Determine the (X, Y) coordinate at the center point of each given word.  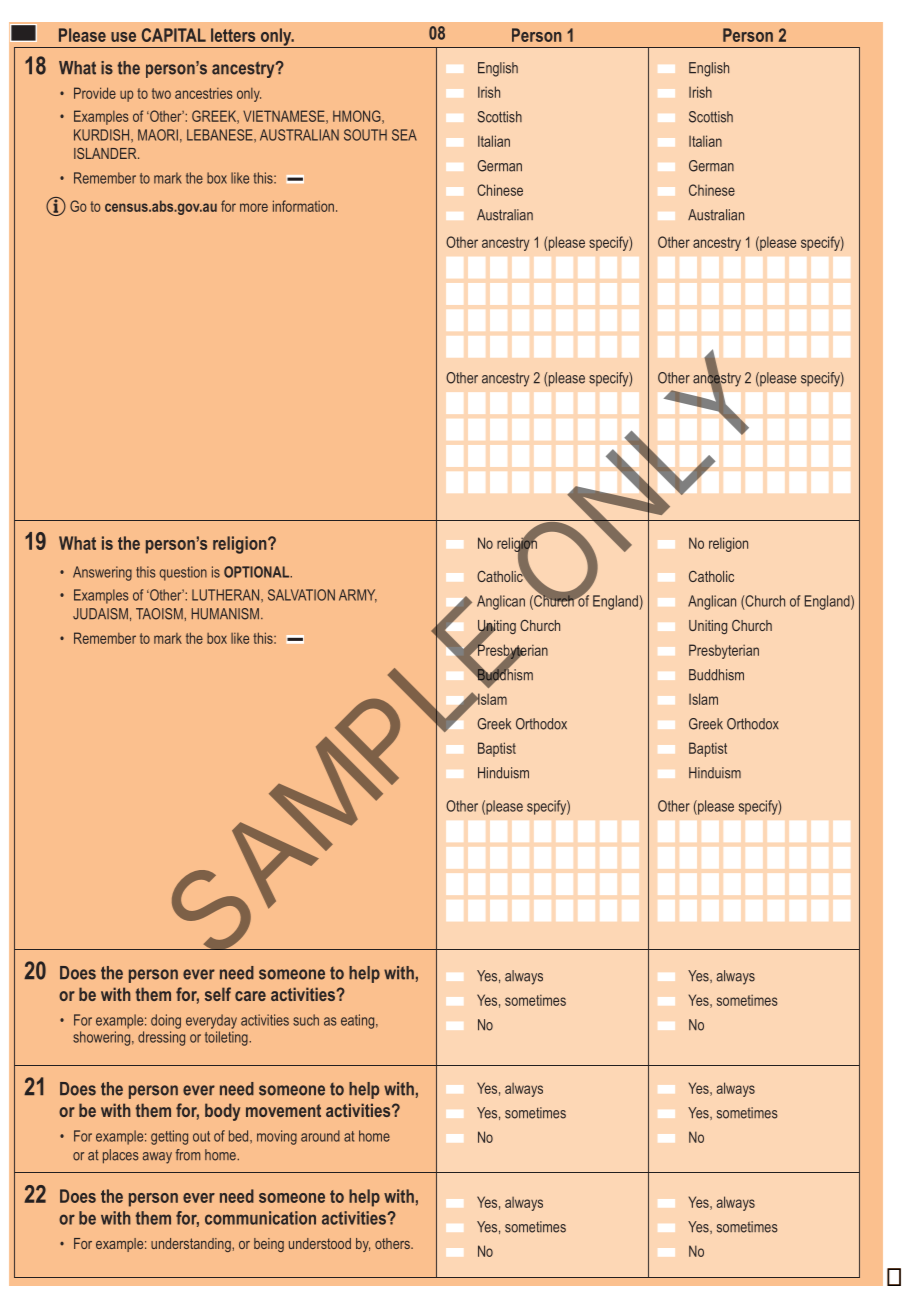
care (250, 996)
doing (166, 1021)
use (123, 37)
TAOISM (160, 614)
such (306, 1020)
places (120, 1156)
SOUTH (365, 135)
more (254, 207)
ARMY (358, 596)
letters (233, 35)
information (303, 206)
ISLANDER (106, 153)
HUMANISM (225, 614)
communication (260, 1218)
